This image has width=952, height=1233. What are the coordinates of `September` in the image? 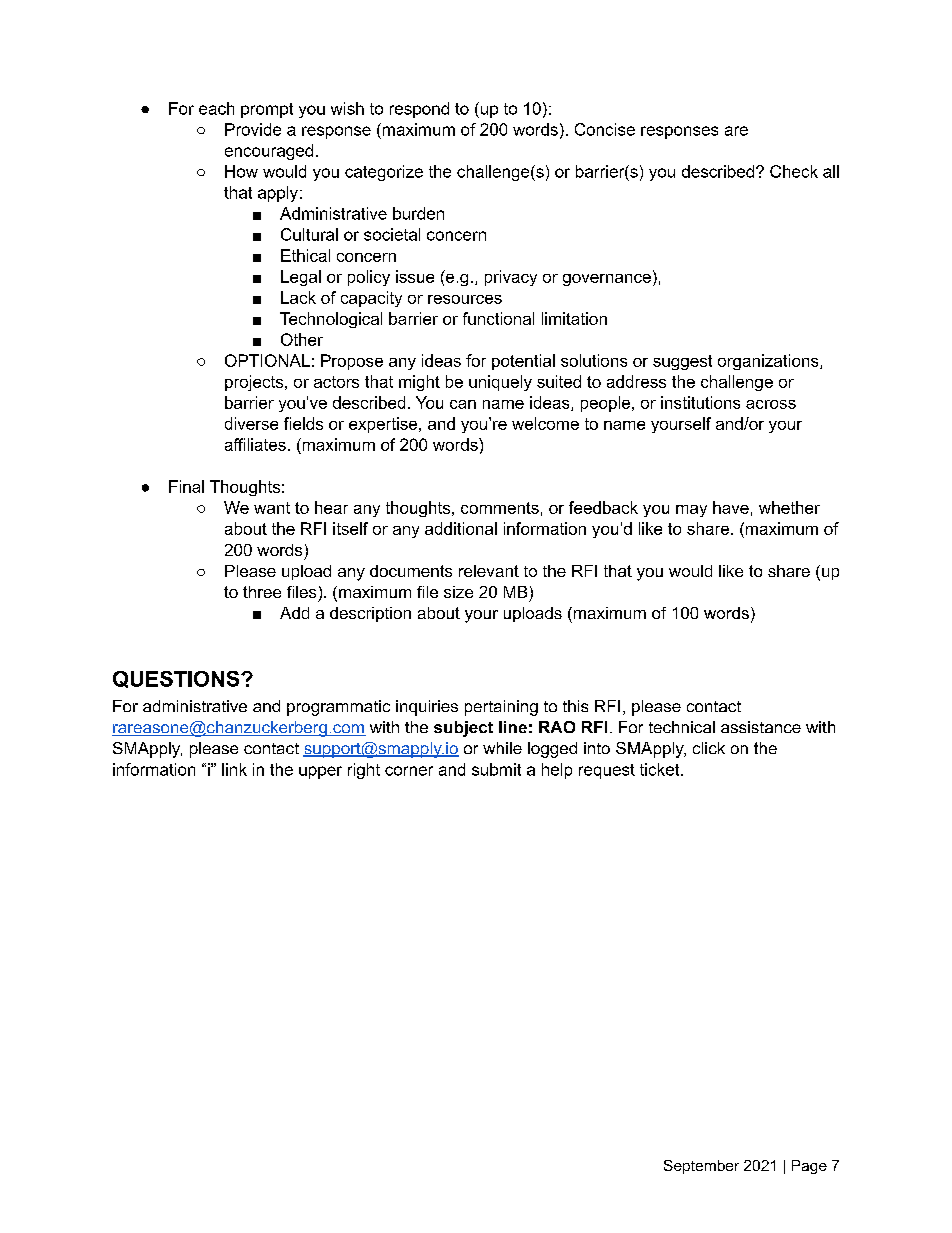 It's located at (701, 1167).
